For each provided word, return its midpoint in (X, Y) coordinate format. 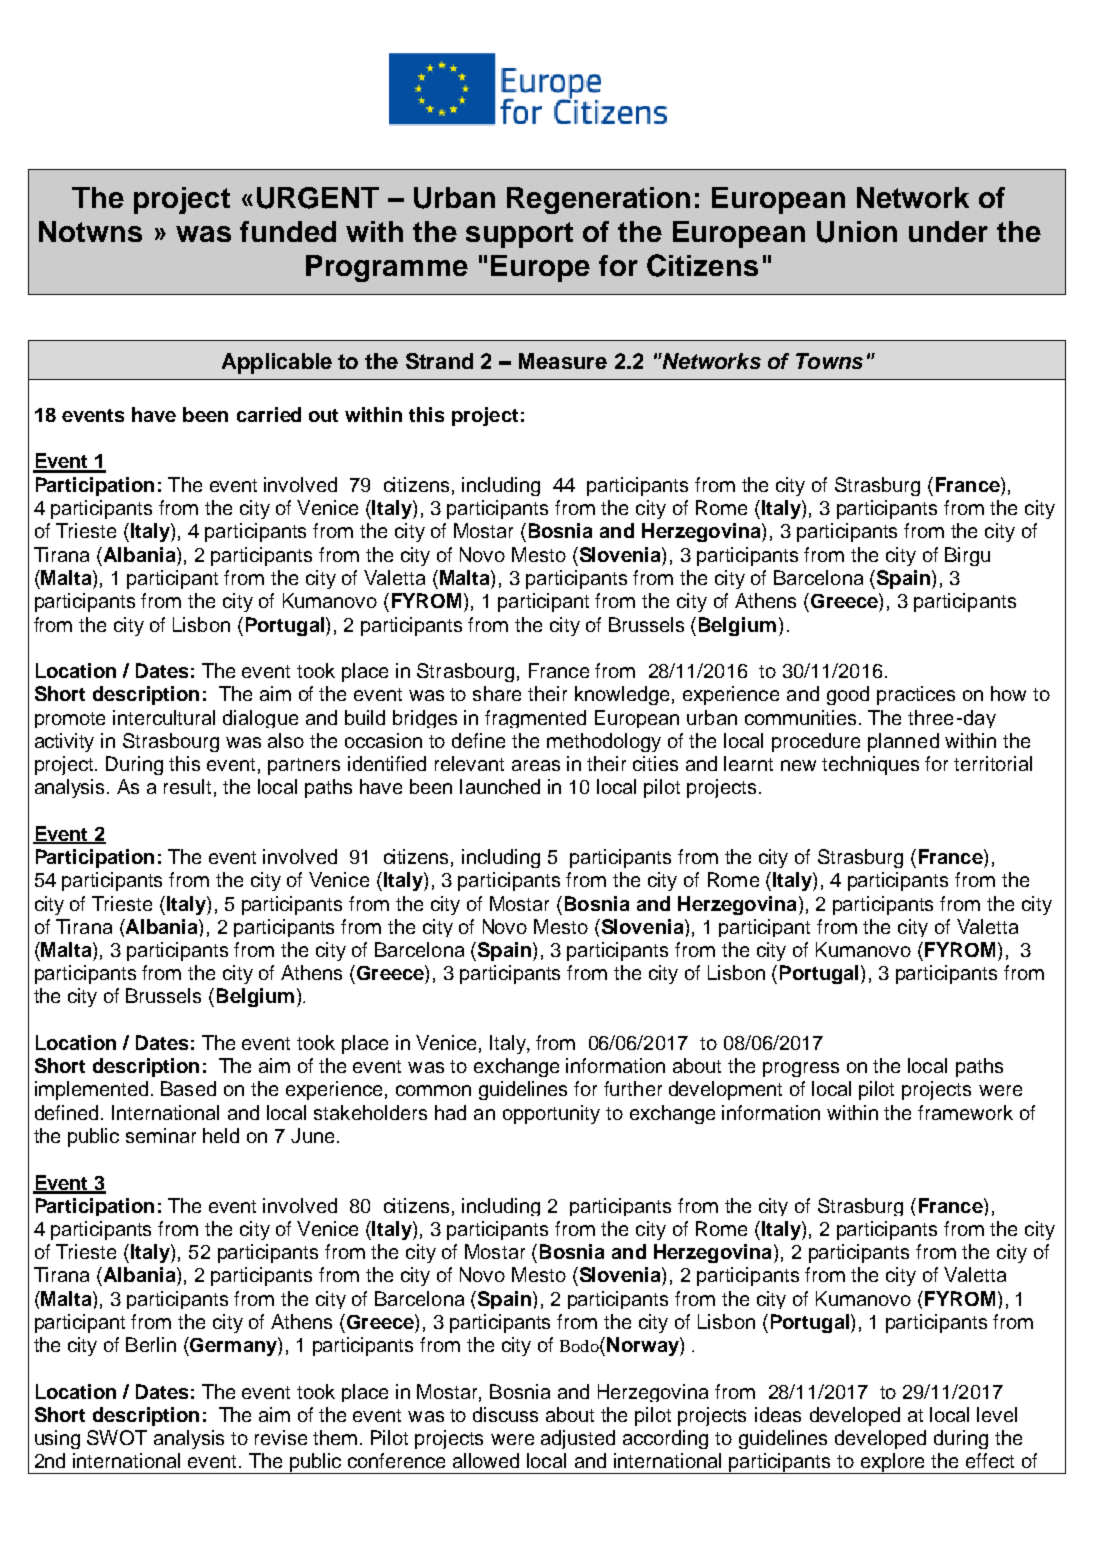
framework (965, 1112)
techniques (870, 765)
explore (893, 1463)
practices (916, 695)
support (519, 235)
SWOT (117, 1437)
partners (304, 766)
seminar (161, 1135)
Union (857, 232)
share (497, 693)
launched (500, 786)
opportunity (551, 1114)
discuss (505, 1414)
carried (269, 414)
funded (288, 231)
